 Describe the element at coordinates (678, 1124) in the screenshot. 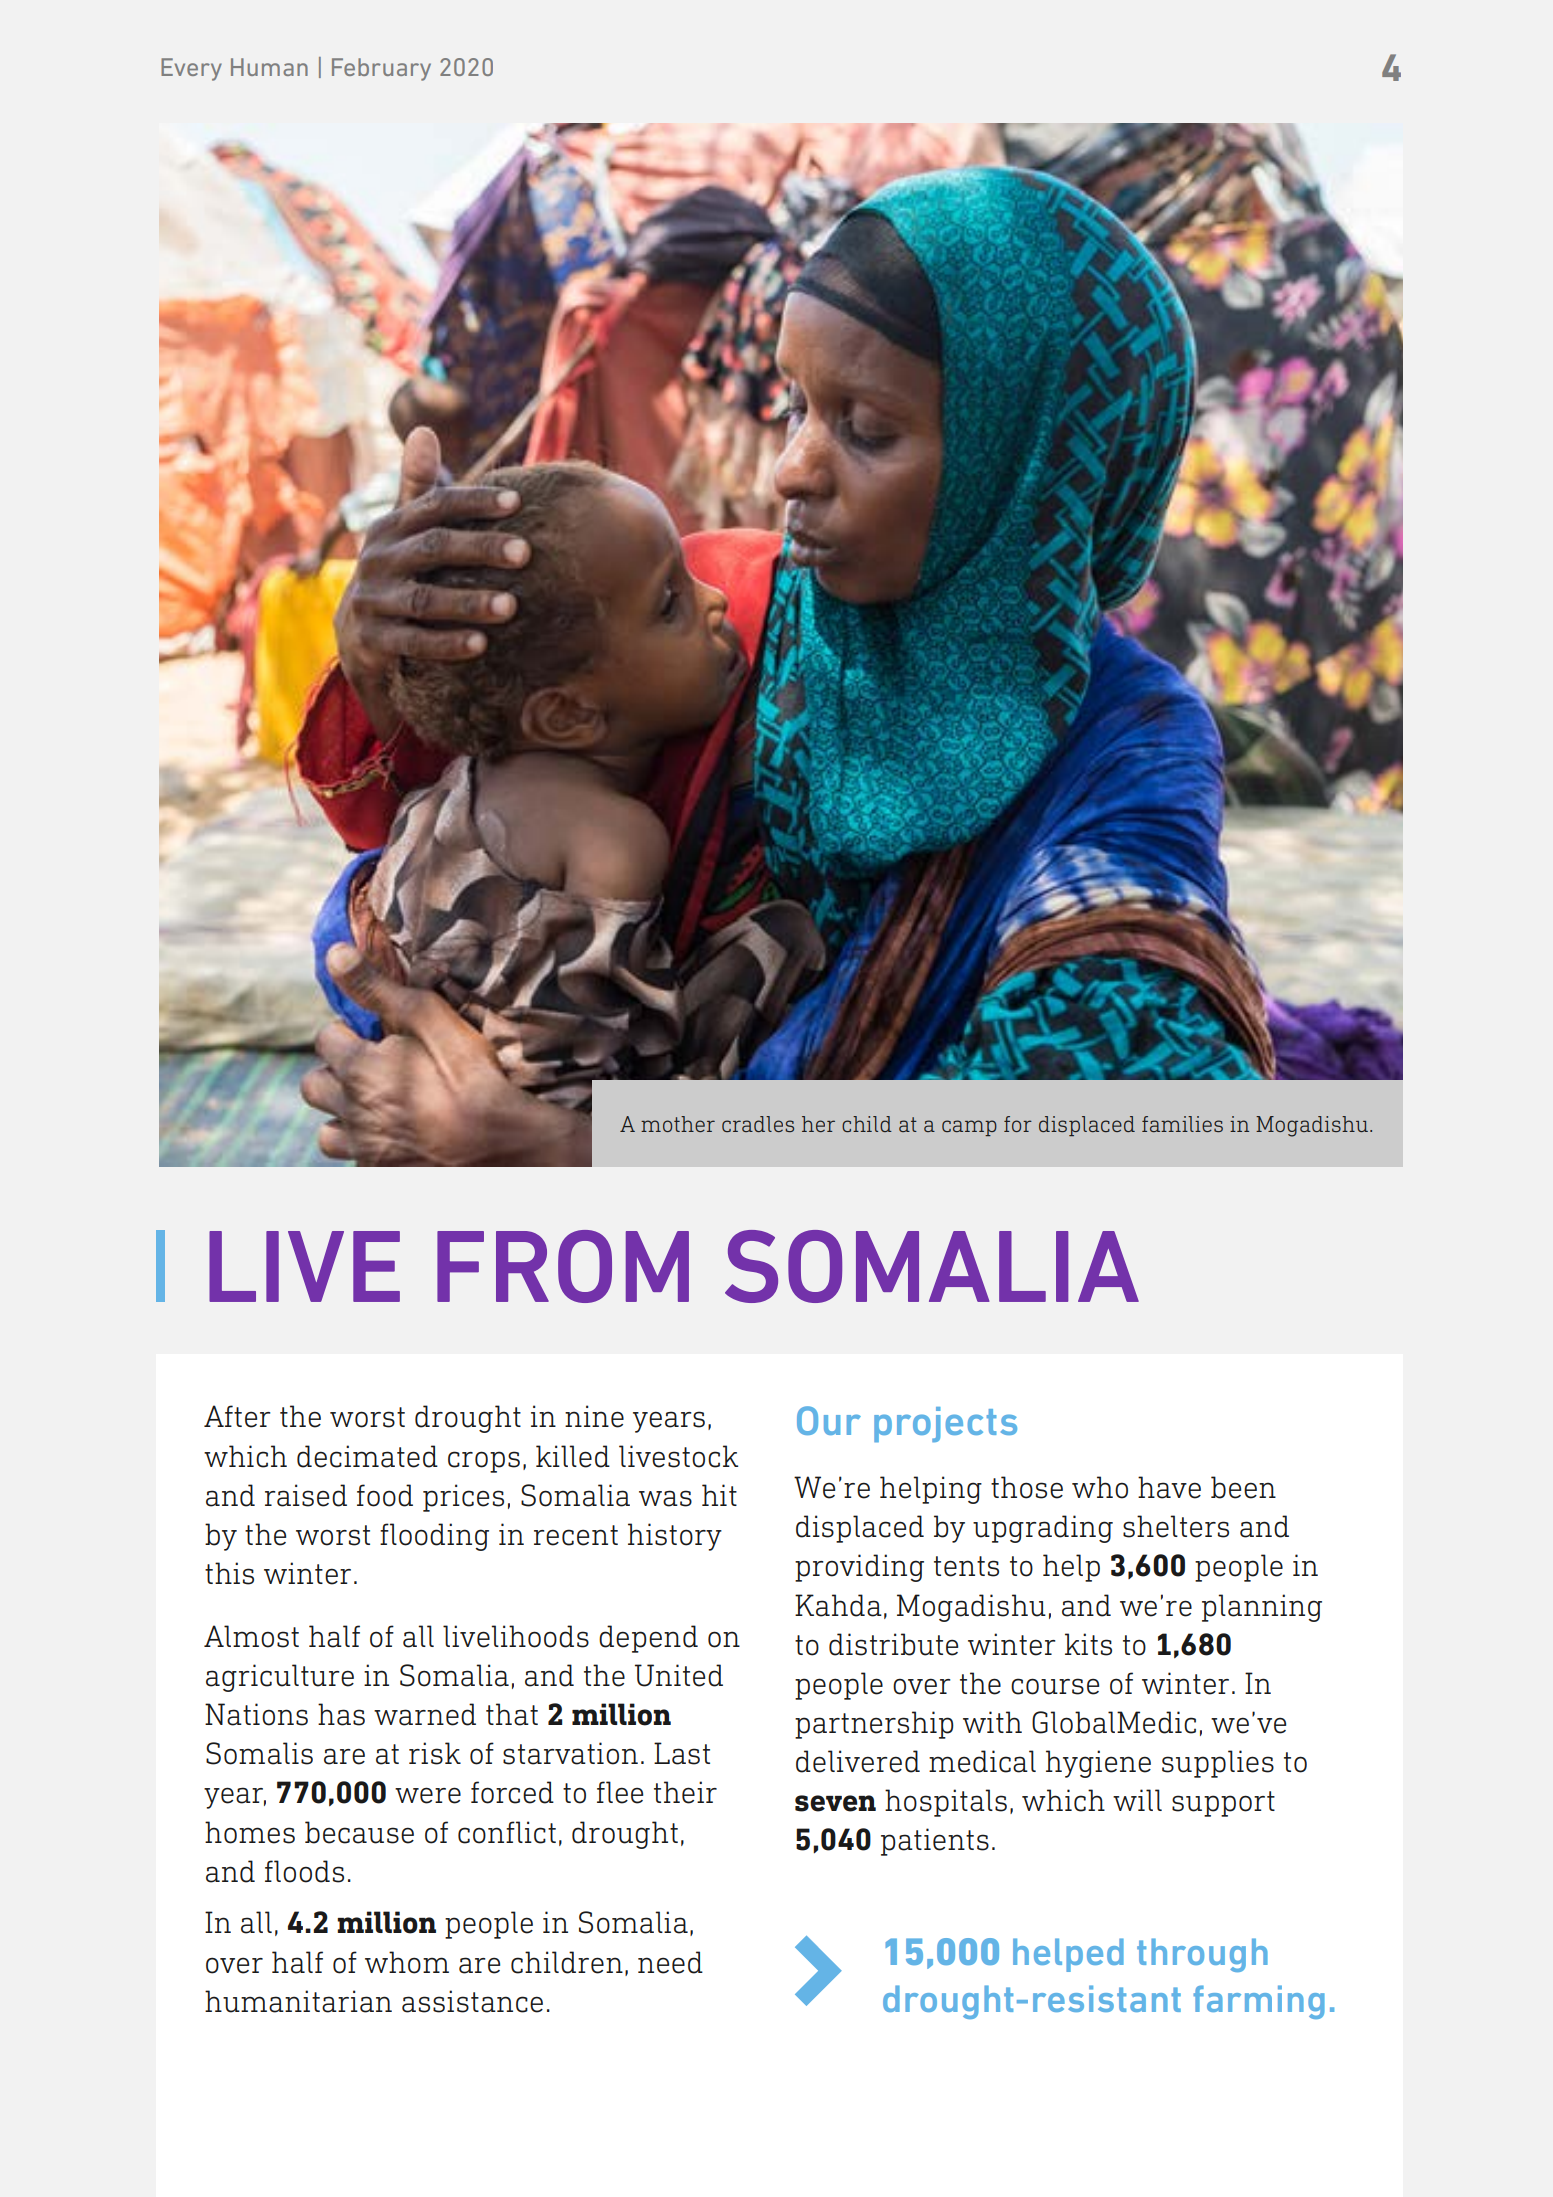

I see `mother` at that location.
